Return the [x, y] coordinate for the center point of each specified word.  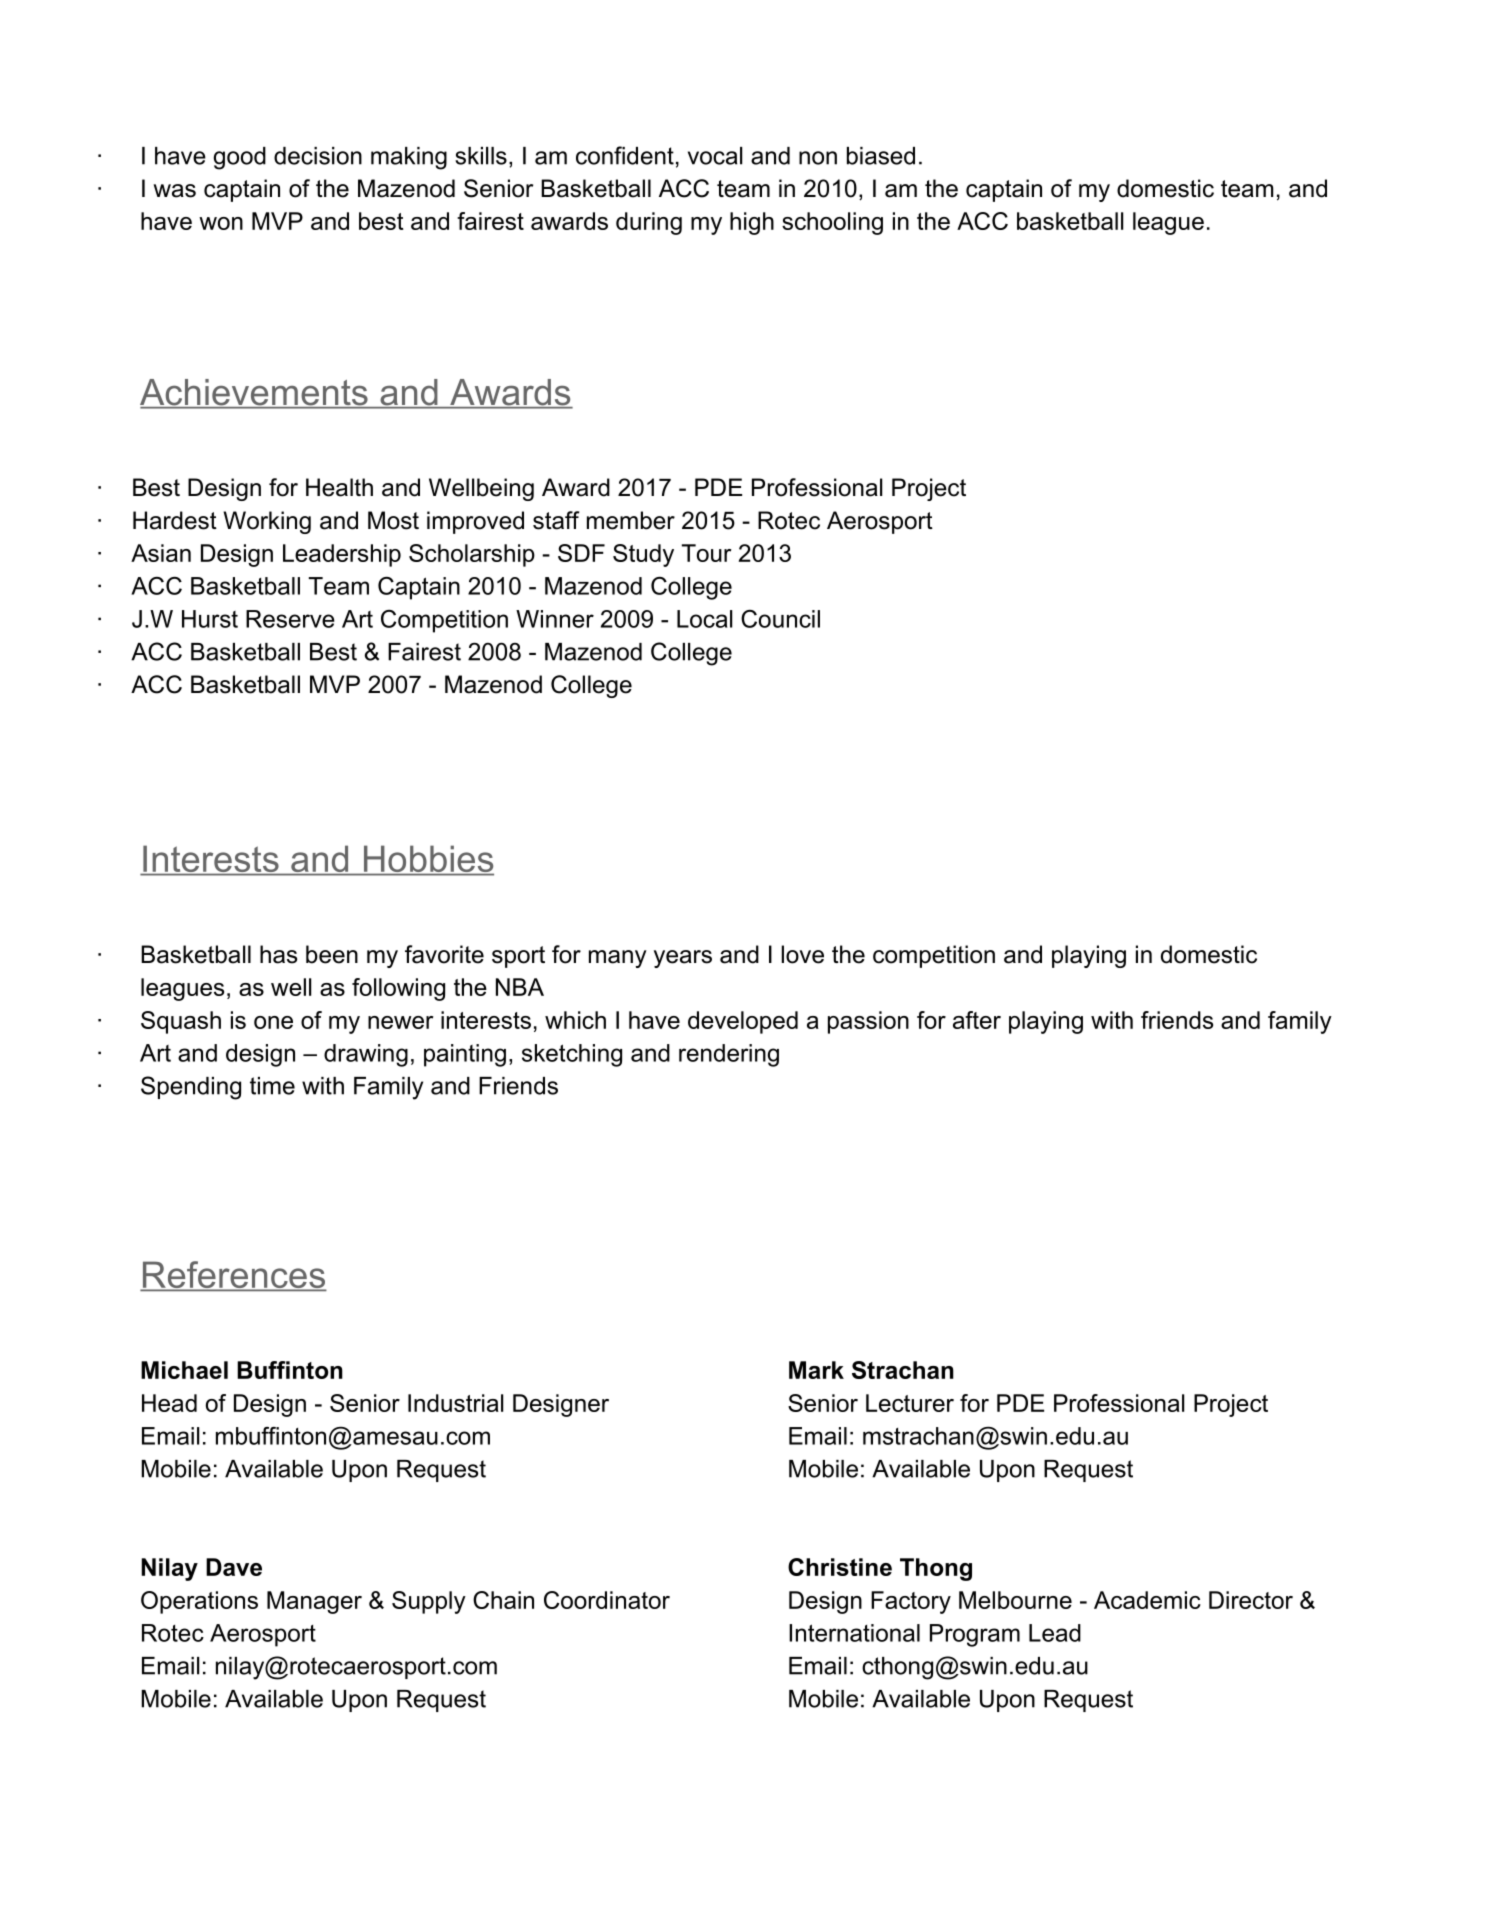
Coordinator [607, 1600]
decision [318, 156]
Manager [314, 1602]
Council [780, 619]
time [272, 1086]
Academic [1147, 1600]
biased [881, 156]
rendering [729, 1055]
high [752, 223]
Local [704, 619]
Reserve [290, 619]
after [977, 1020]
